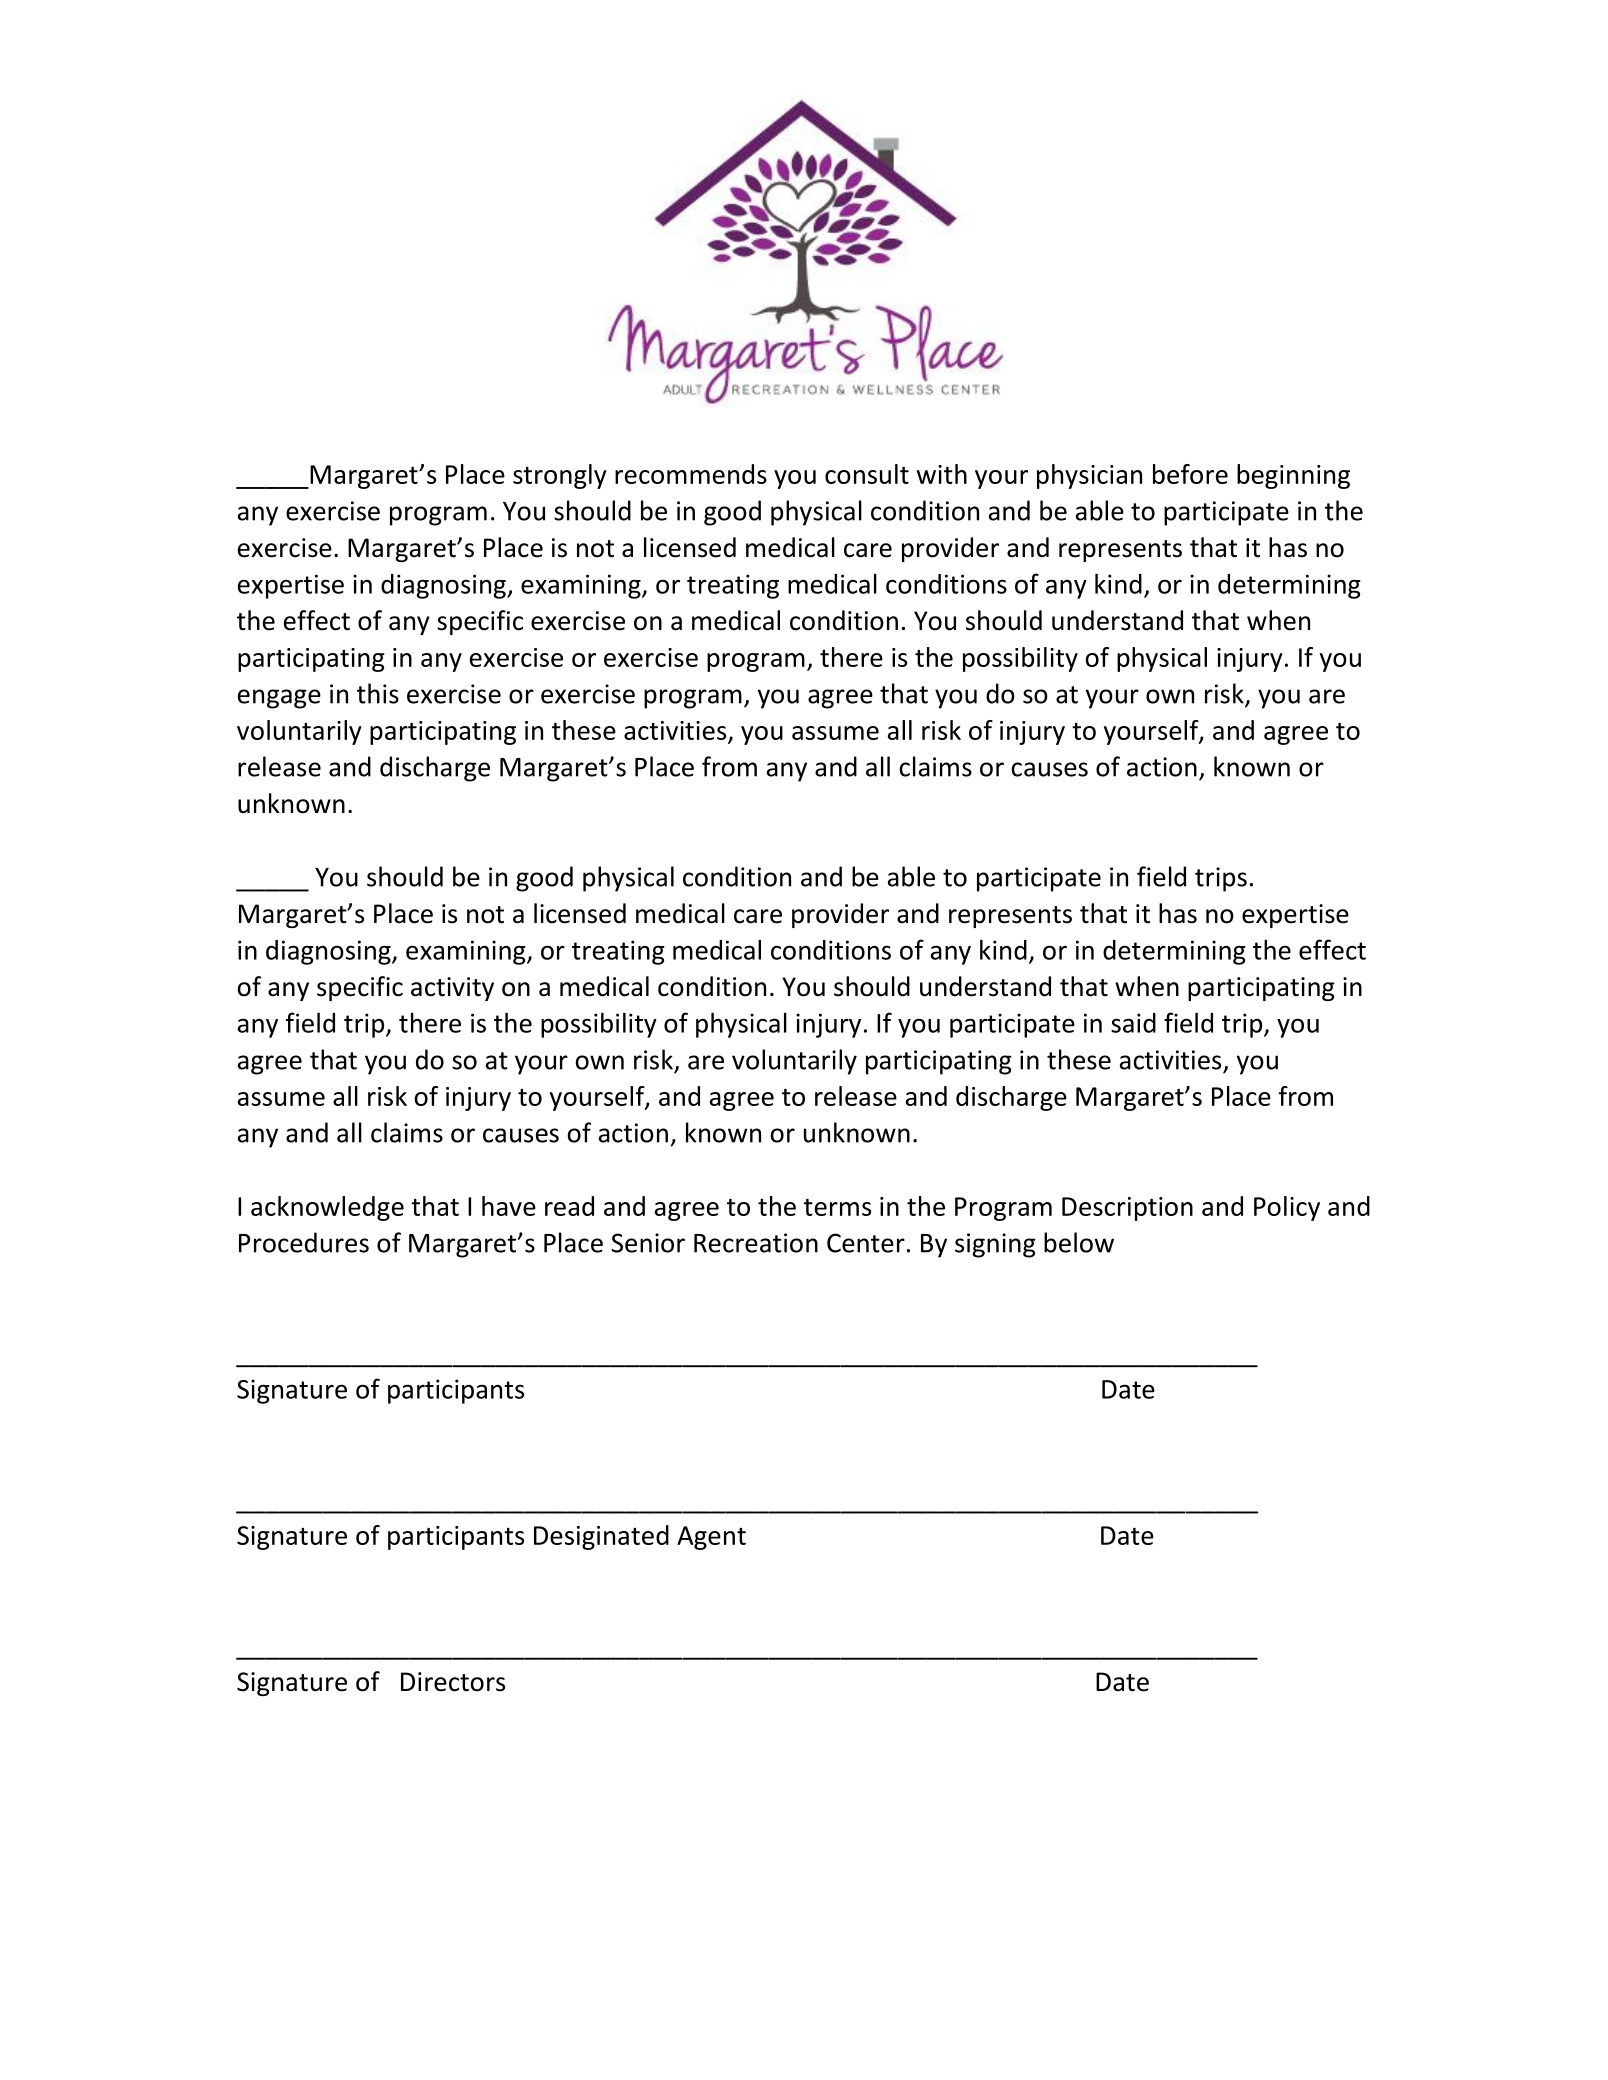 The height and width of the image is (2080, 1608). Describe the element at coordinates (1127, 1209) in the image. I see `Description` at that location.
